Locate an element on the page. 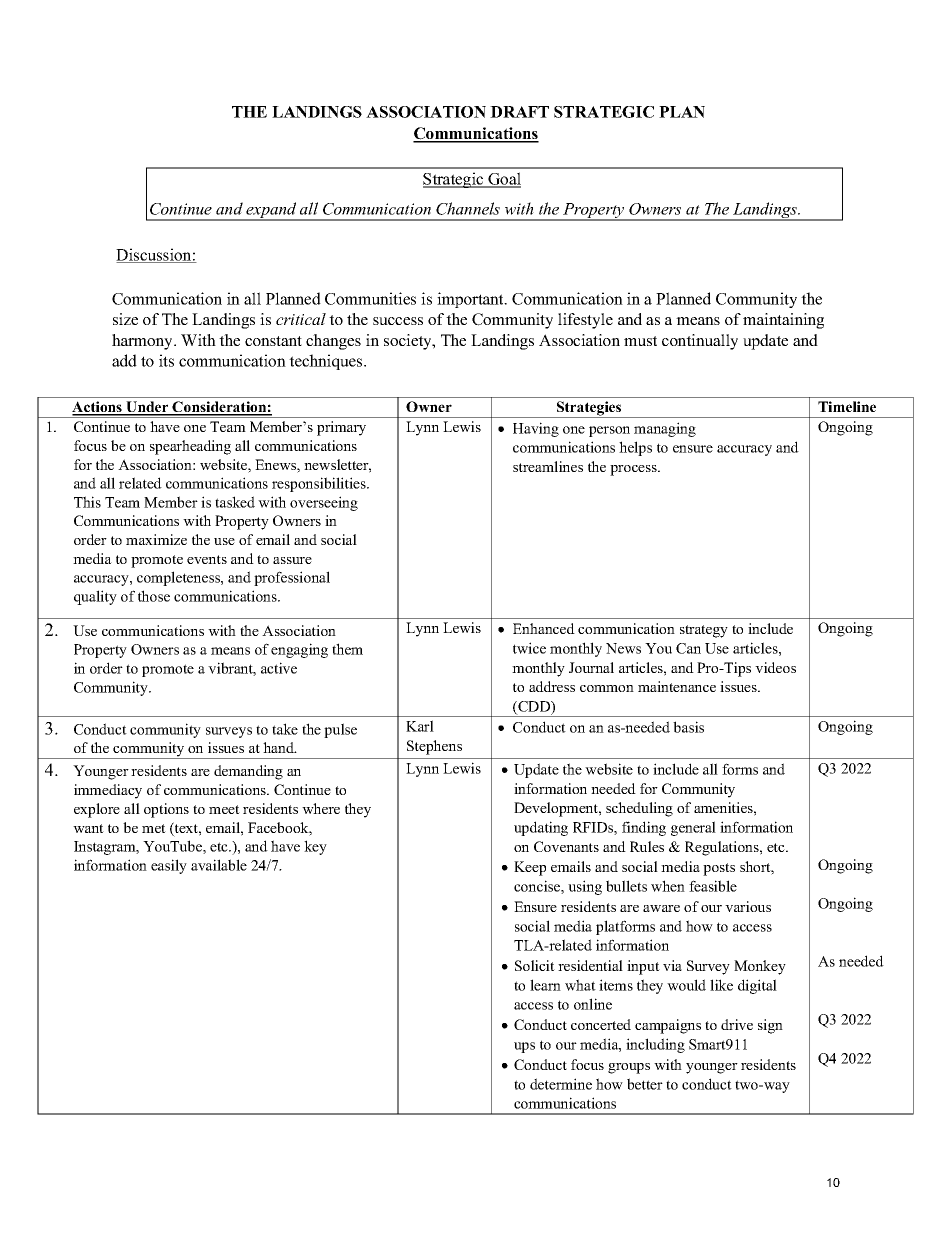  posts is located at coordinates (719, 869).
